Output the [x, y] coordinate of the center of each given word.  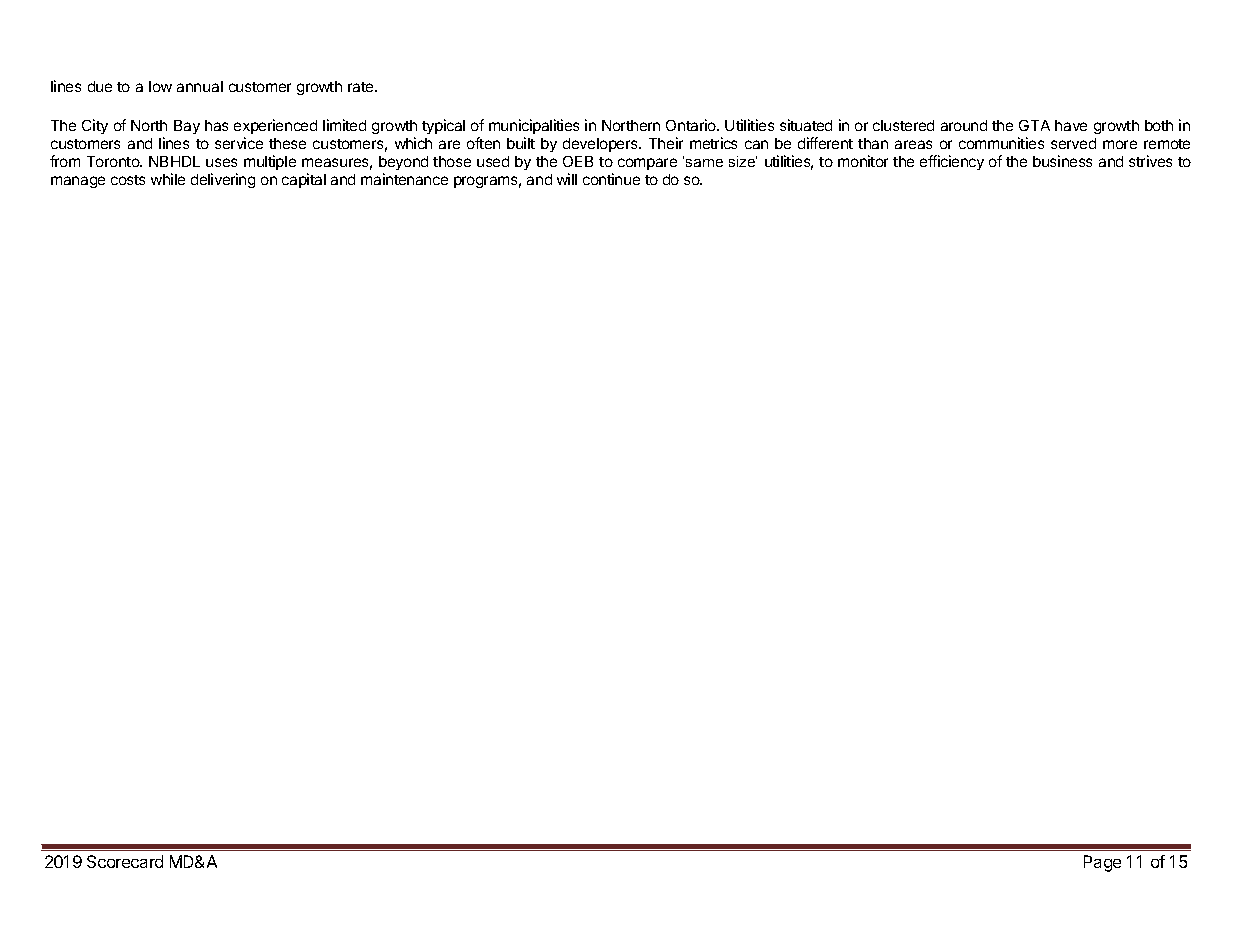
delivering [223, 180]
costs [128, 180]
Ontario [692, 125]
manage [78, 182]
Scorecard [125, 861]
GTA [1034, 125]
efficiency [952, 162]
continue [611, 179]
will [567, 179]
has [216, 125]
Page [1102, 863]
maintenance [404, 179]
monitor [863, 161]
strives [1150, 161]
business [1062, 161]
